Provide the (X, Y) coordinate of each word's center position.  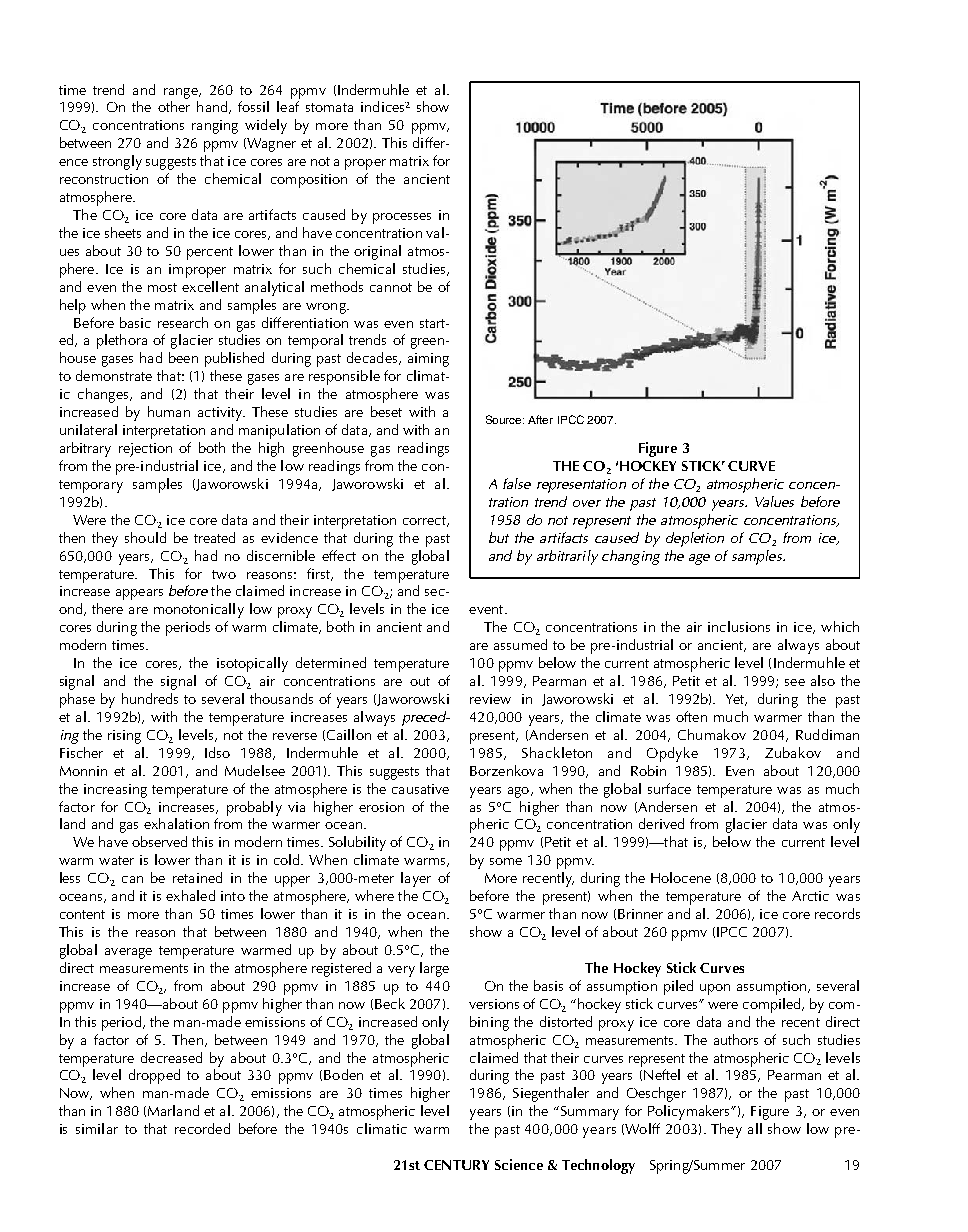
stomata (329, 107)
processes (402, 218)
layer (416, 879)
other (174, 106)
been (183, 357)
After (540, 419)
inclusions (739, 626)
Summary (588, 1113)
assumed (520, 644)
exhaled (190, 895)
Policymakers (690, 1112)
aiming (428, 360)
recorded (202, 1128)
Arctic (810, 896)
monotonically (199, 610)
